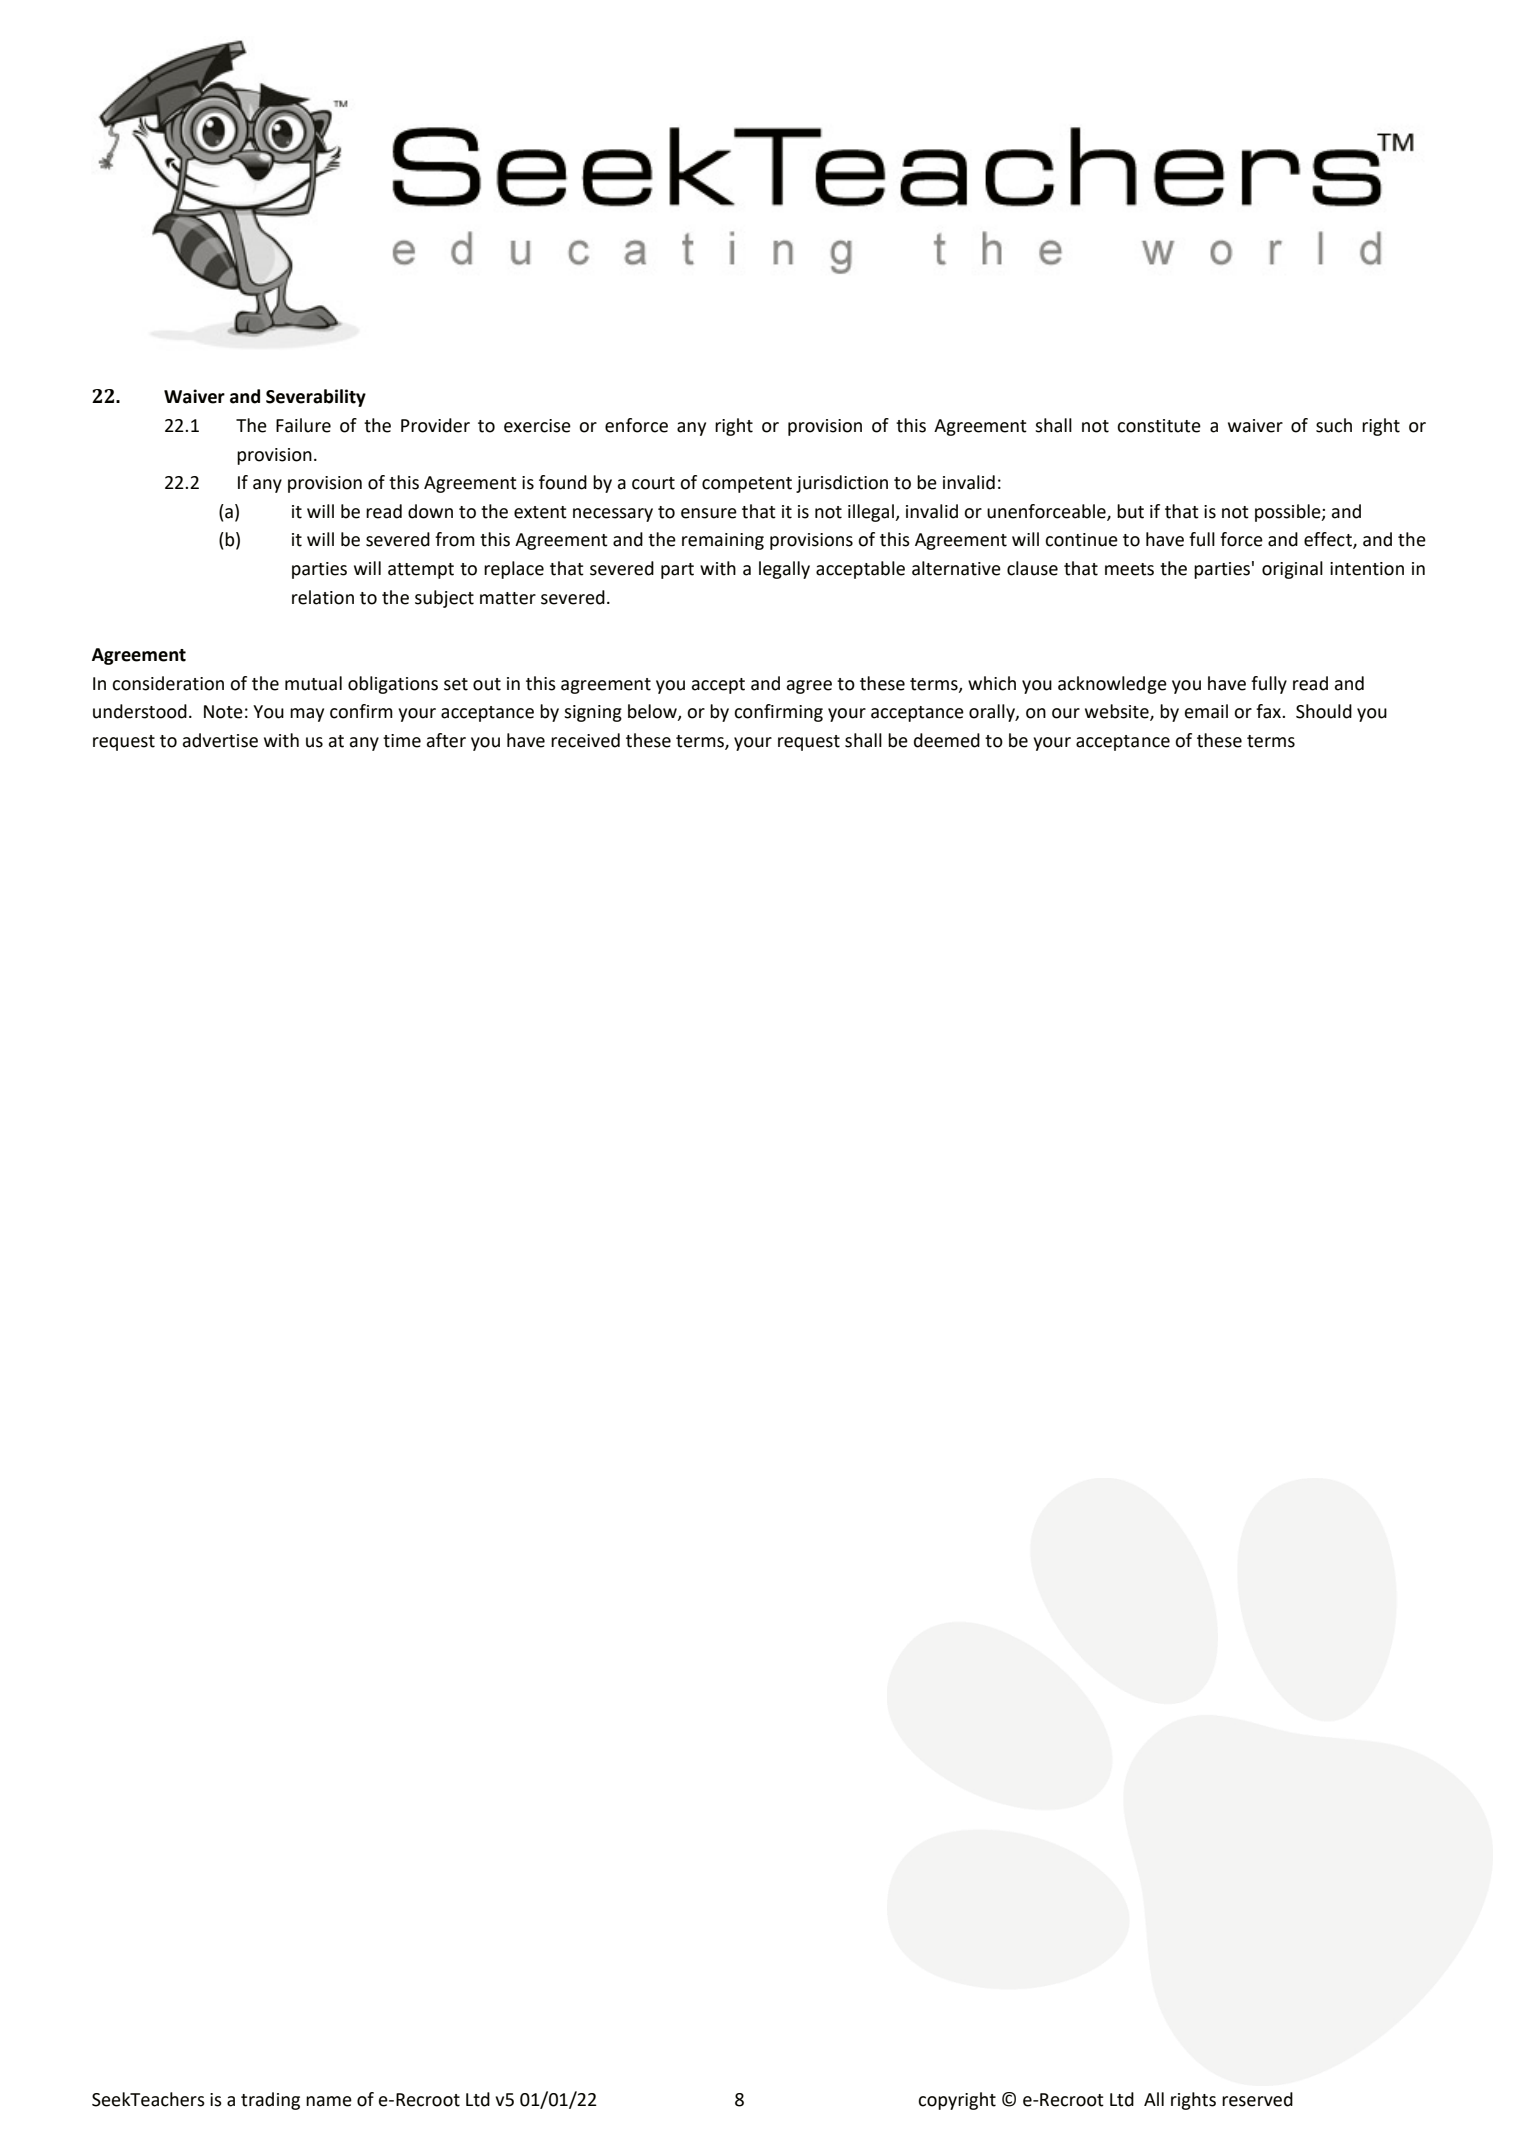 This image has width=1518, height=2147. Describe the element at coordinates (1159, 426) in the image. I see `constitute` at that location.
